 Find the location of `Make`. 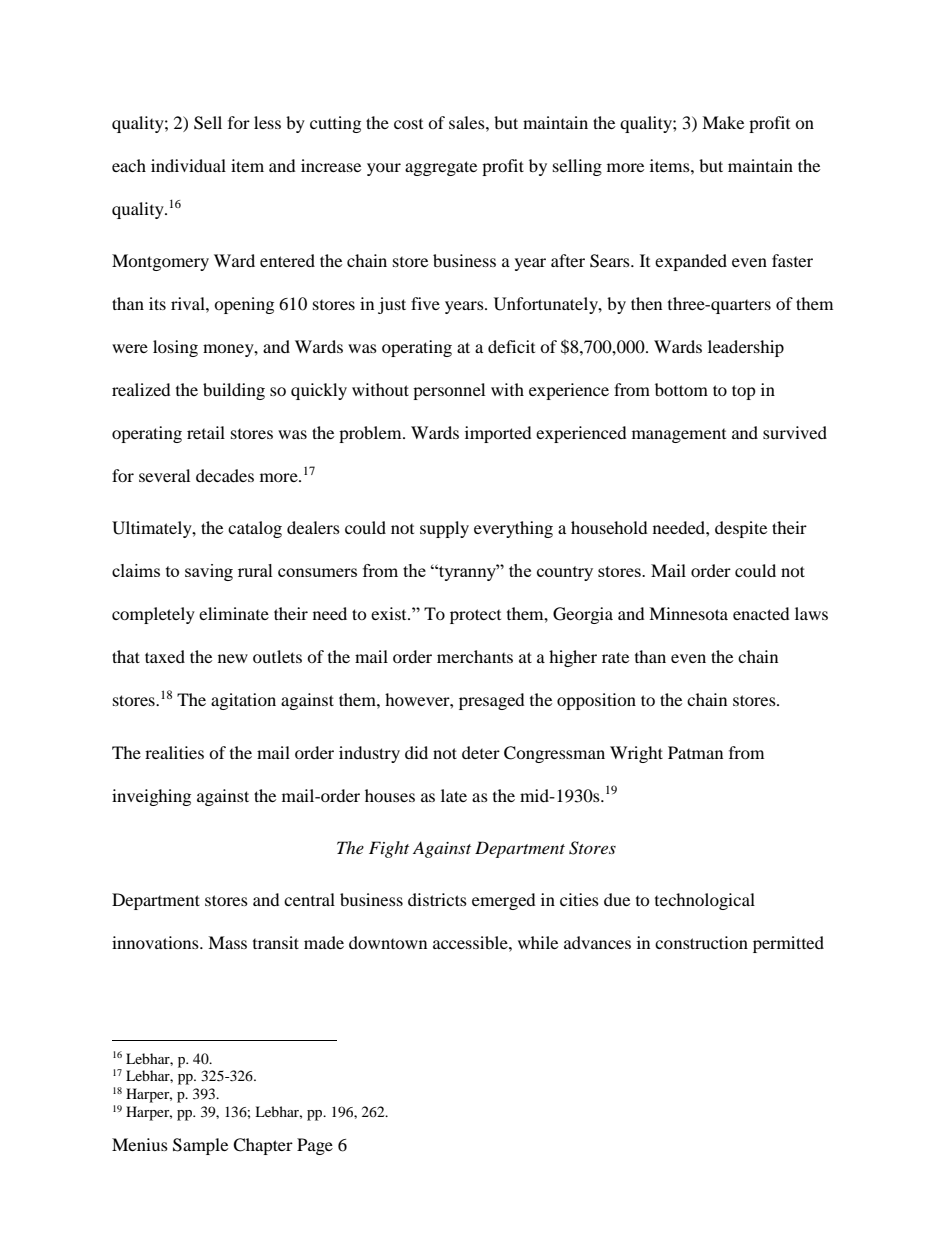

Make is located at coordinates (723, 122).
